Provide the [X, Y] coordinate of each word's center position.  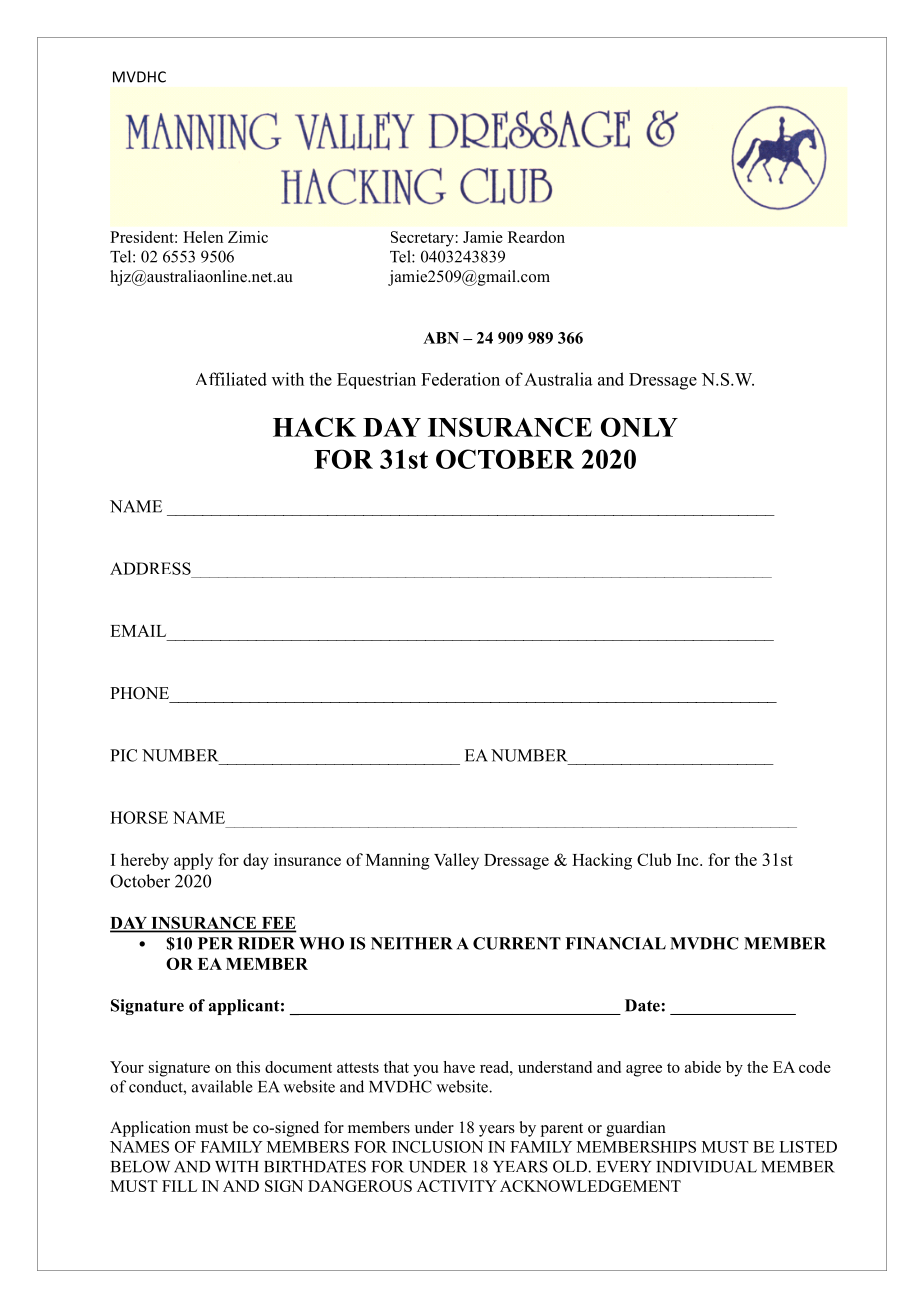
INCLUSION [437, 1147]
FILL [179, 1186]
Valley [456, 861]
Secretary [422, 239]
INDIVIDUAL [706, 1167]
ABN [441, 338]
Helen [203, 237]
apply [193, 861]
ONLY [639, 427]
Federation [460, 379]
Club [654, 859]
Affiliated [231, 379]
